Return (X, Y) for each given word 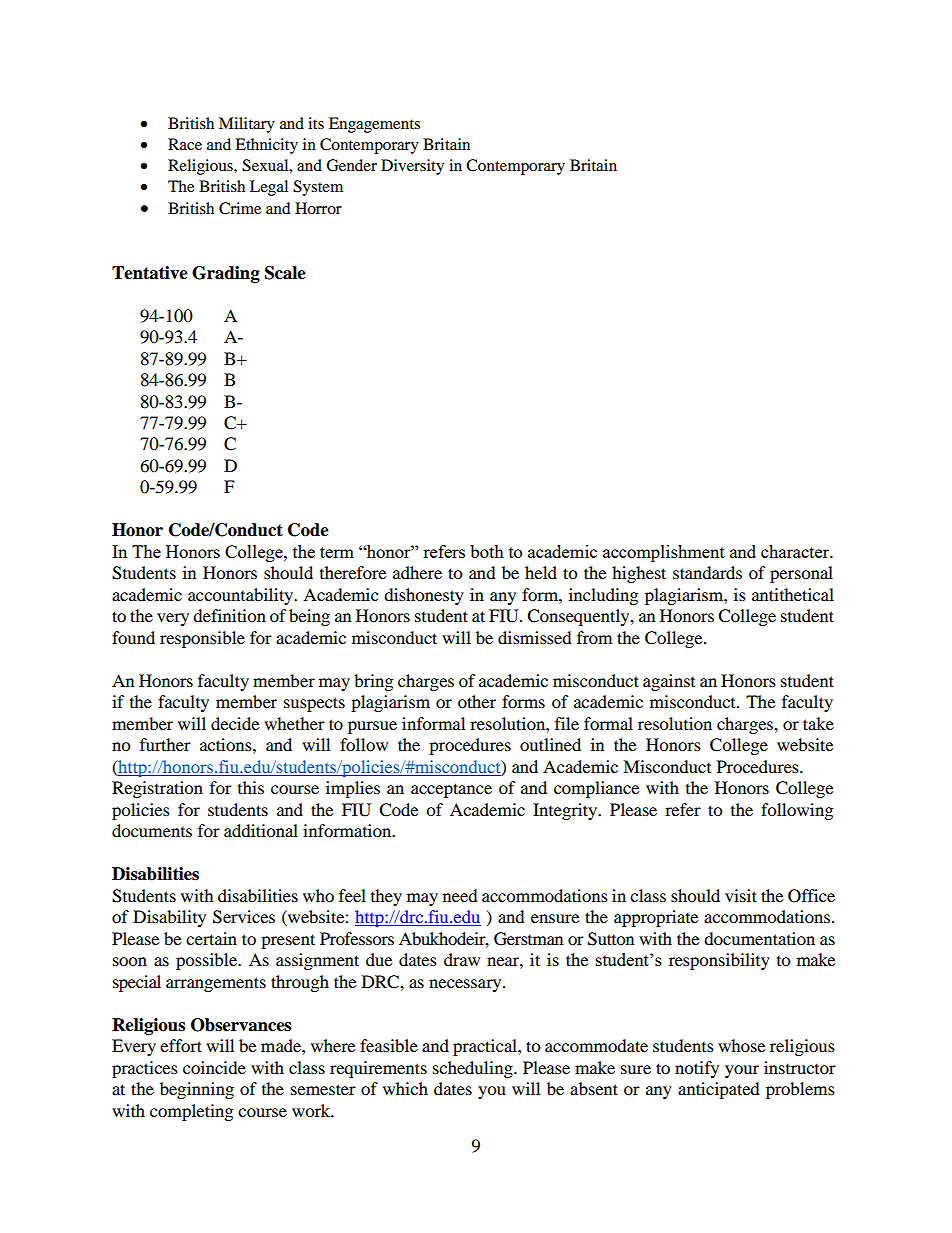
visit (741, 895)
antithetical (793, 594)
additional (261, 830)
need (460, 895)
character (796, 551)
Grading (226, 274)
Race (185, 144)
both (487, 551)
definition (229, 615)
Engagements (374, 125)
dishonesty (424, 596)
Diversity (412, 167)
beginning (197, 1090)
